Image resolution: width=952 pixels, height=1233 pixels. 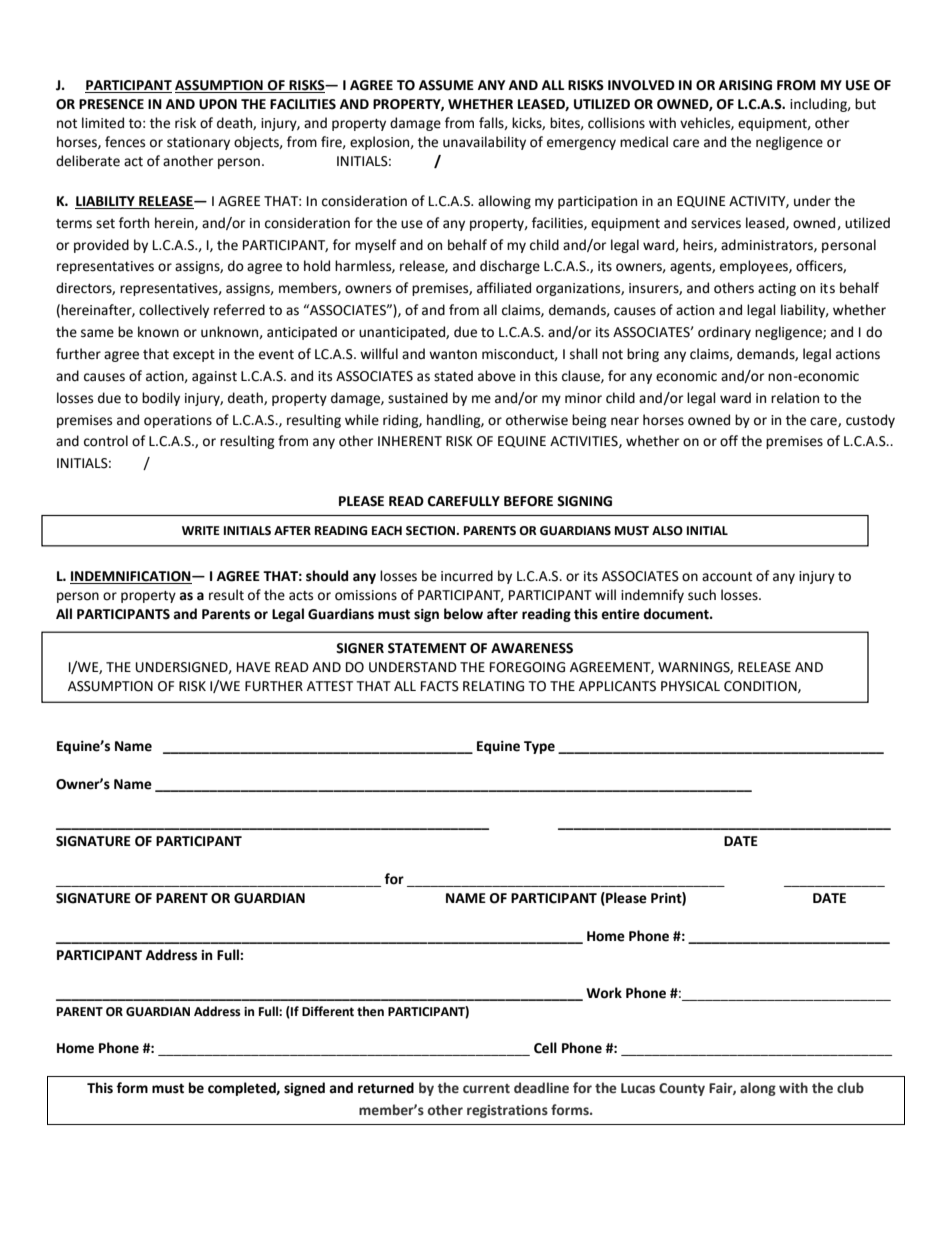 I want to click on Different, so click(x=328, y=1011).
